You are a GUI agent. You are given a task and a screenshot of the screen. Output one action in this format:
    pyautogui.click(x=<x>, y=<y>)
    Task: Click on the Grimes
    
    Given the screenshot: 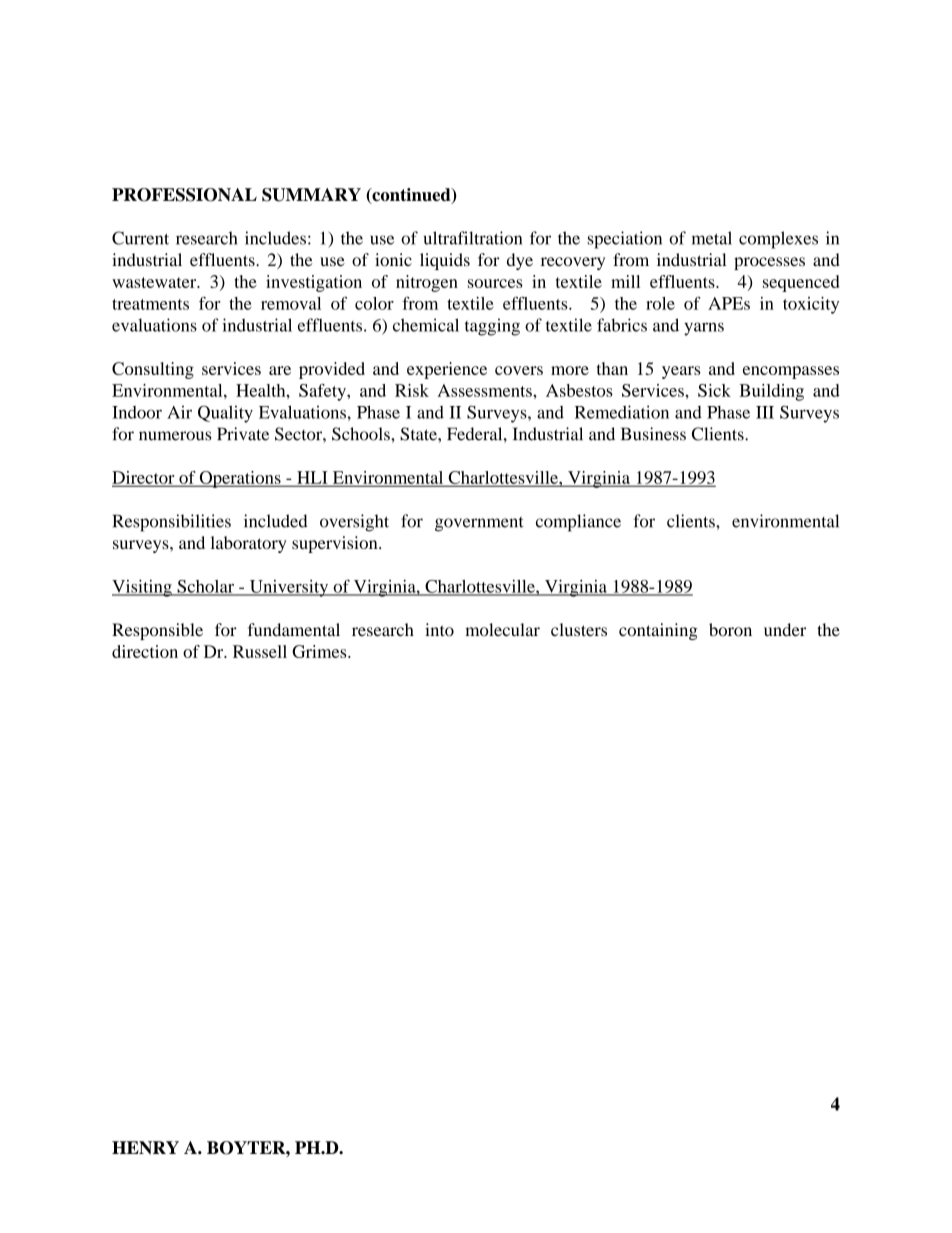 What is the action you would take?
    pyautogui.click(x=320, y=651)
